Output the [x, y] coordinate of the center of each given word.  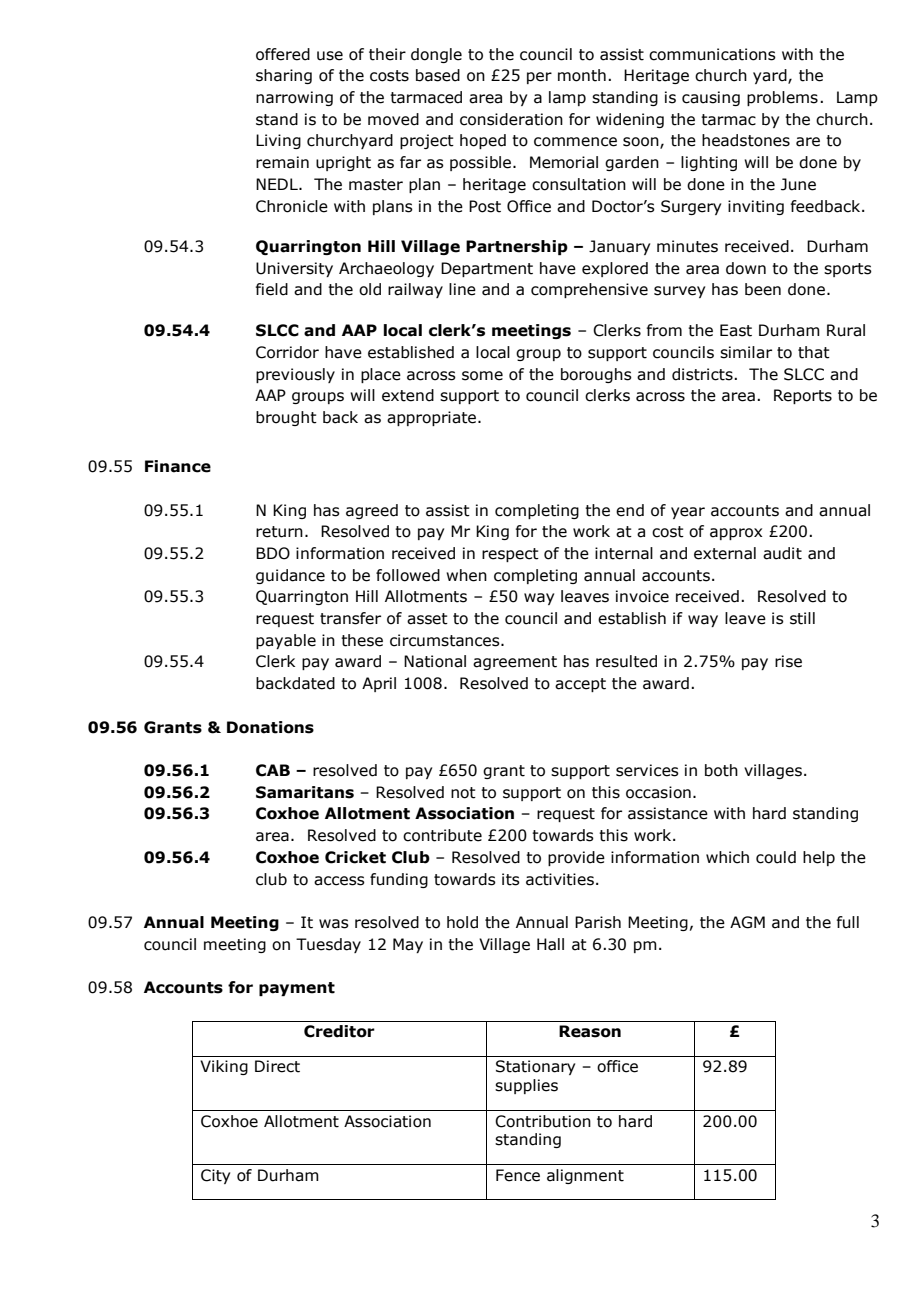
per [539, 78]
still [802, 618]
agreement [515, 663]
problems [782, 98]
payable [286, 641]
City [215, 1176]
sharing [284, 76]
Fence [518, 1175]
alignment [585, 1176]
